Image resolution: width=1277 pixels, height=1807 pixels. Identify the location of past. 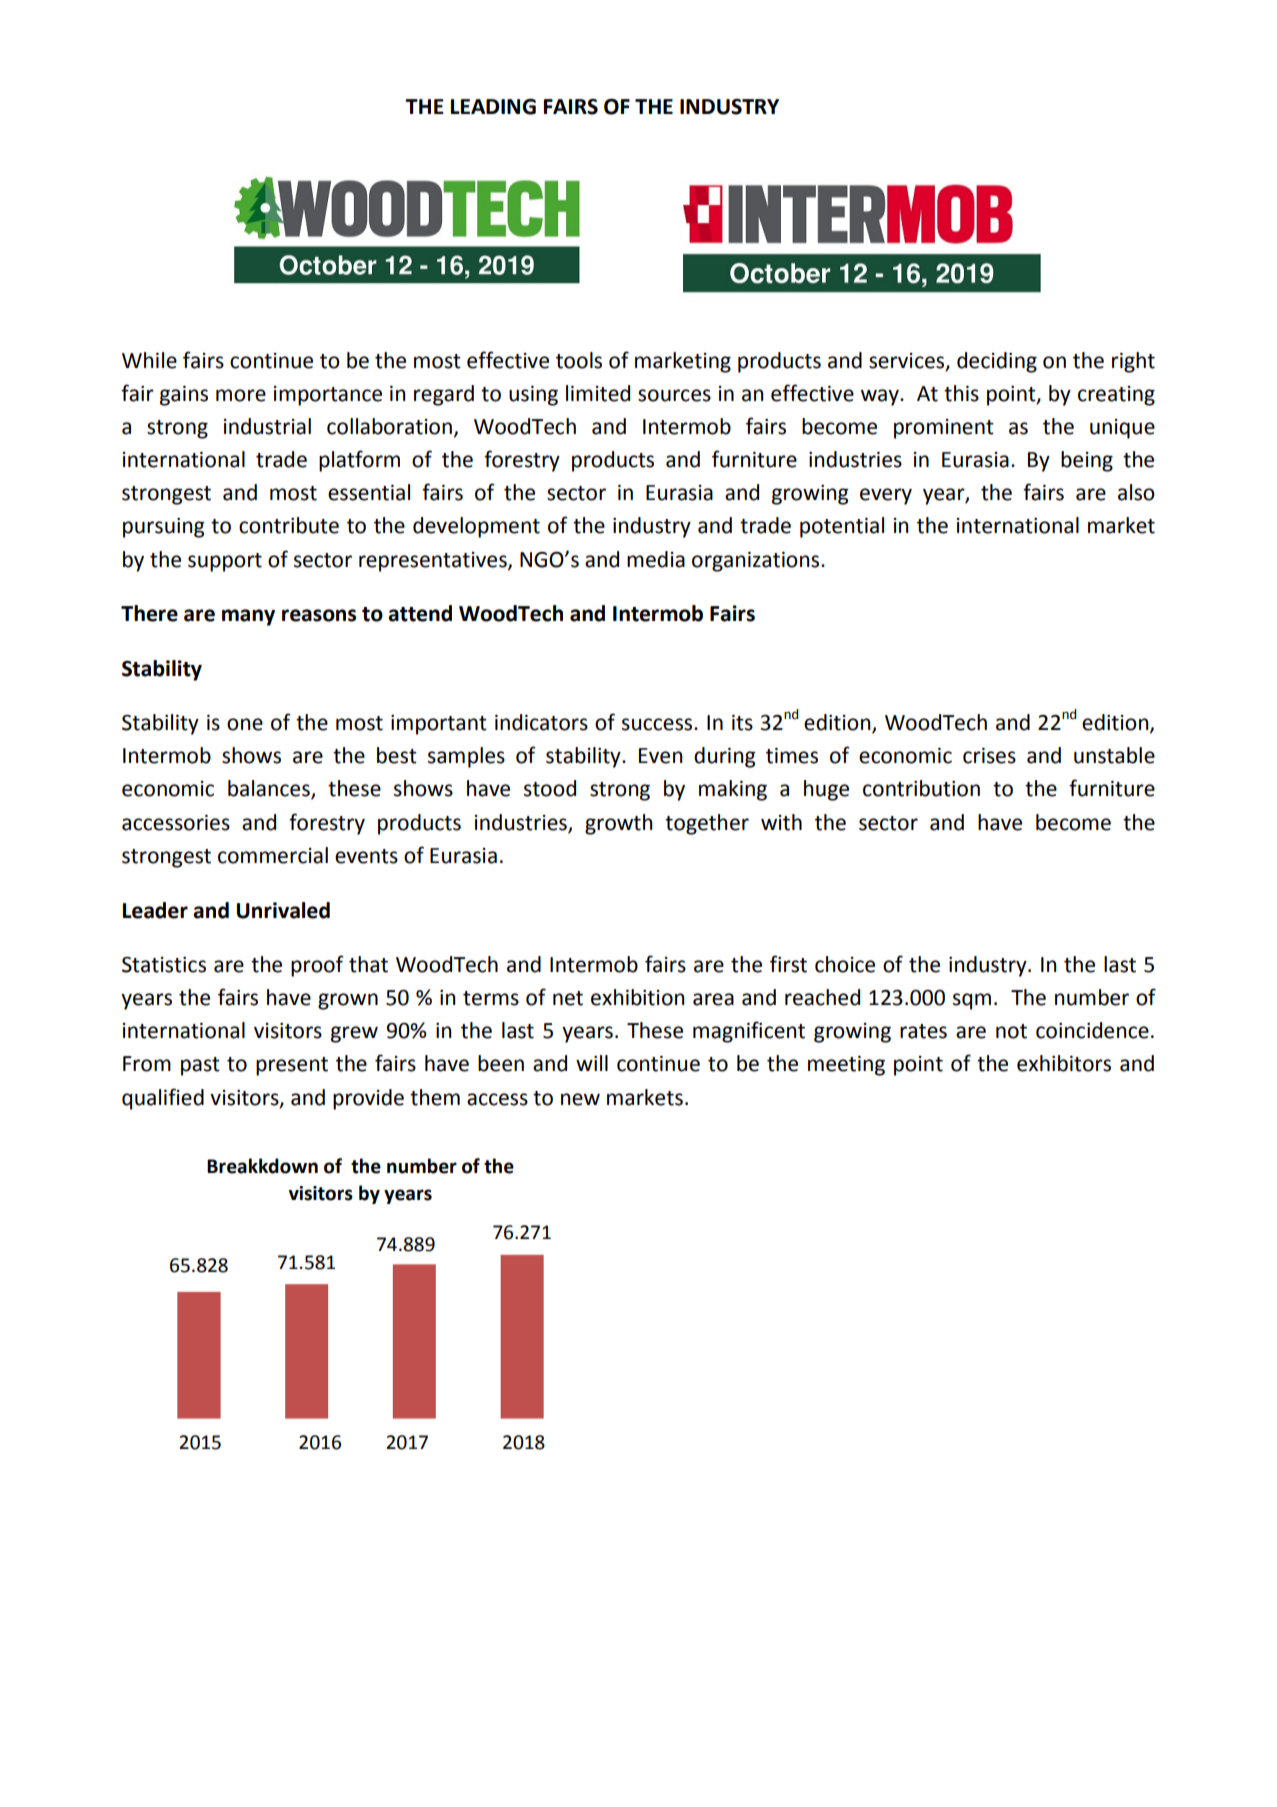
(200, 1066).
